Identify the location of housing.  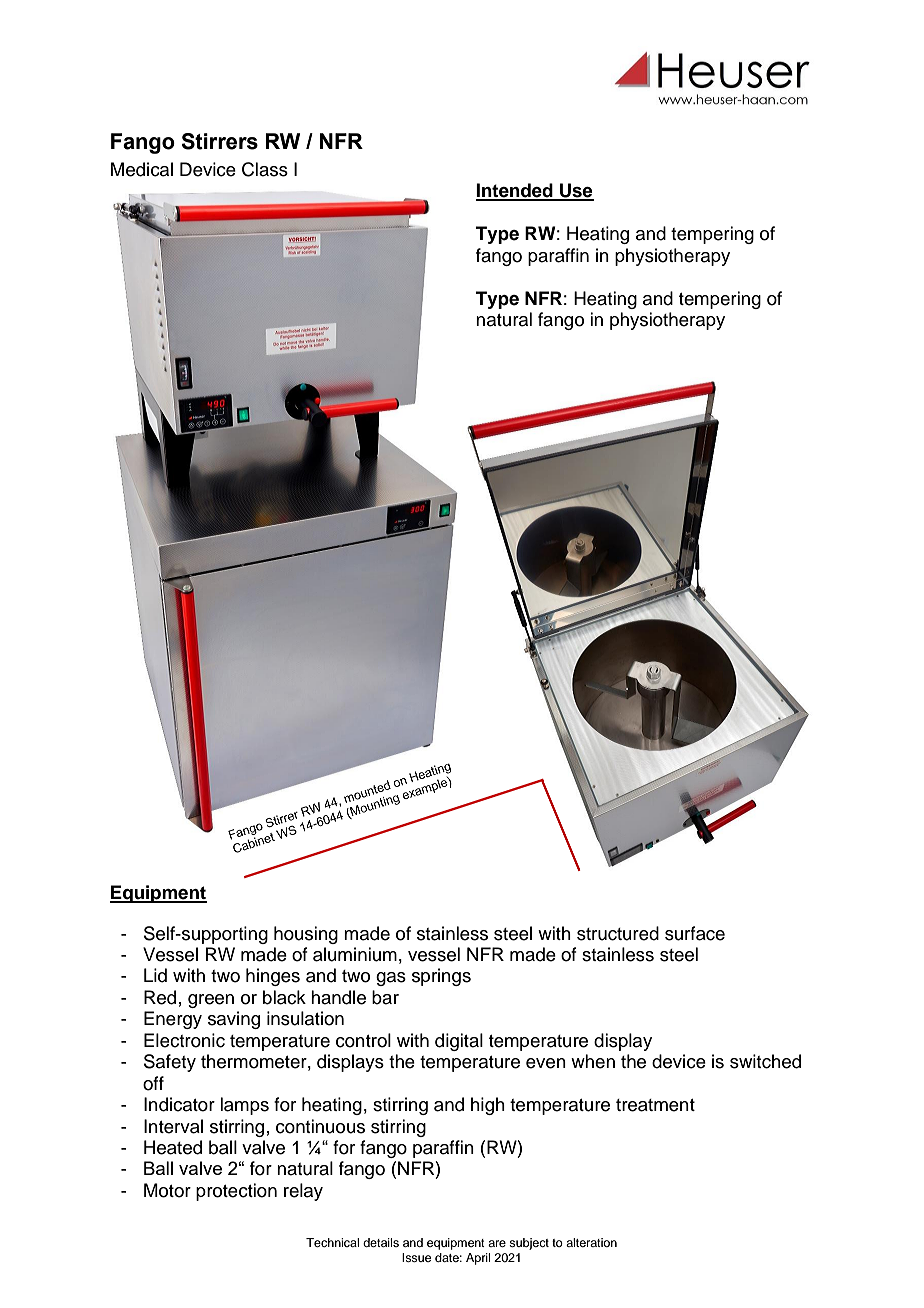
(306, 935).
